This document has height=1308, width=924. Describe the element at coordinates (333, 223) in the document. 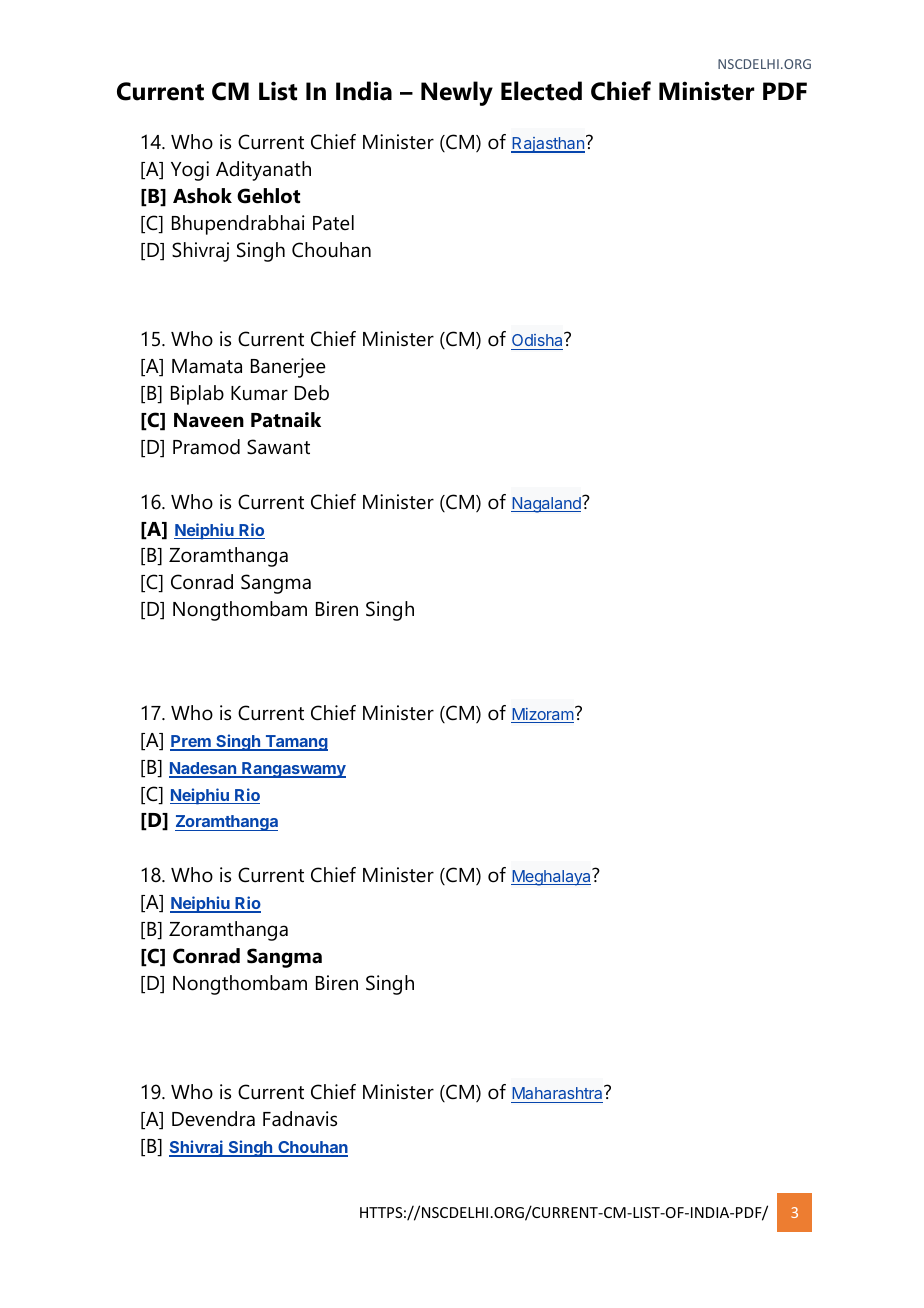

I see `Patel` at that location.
